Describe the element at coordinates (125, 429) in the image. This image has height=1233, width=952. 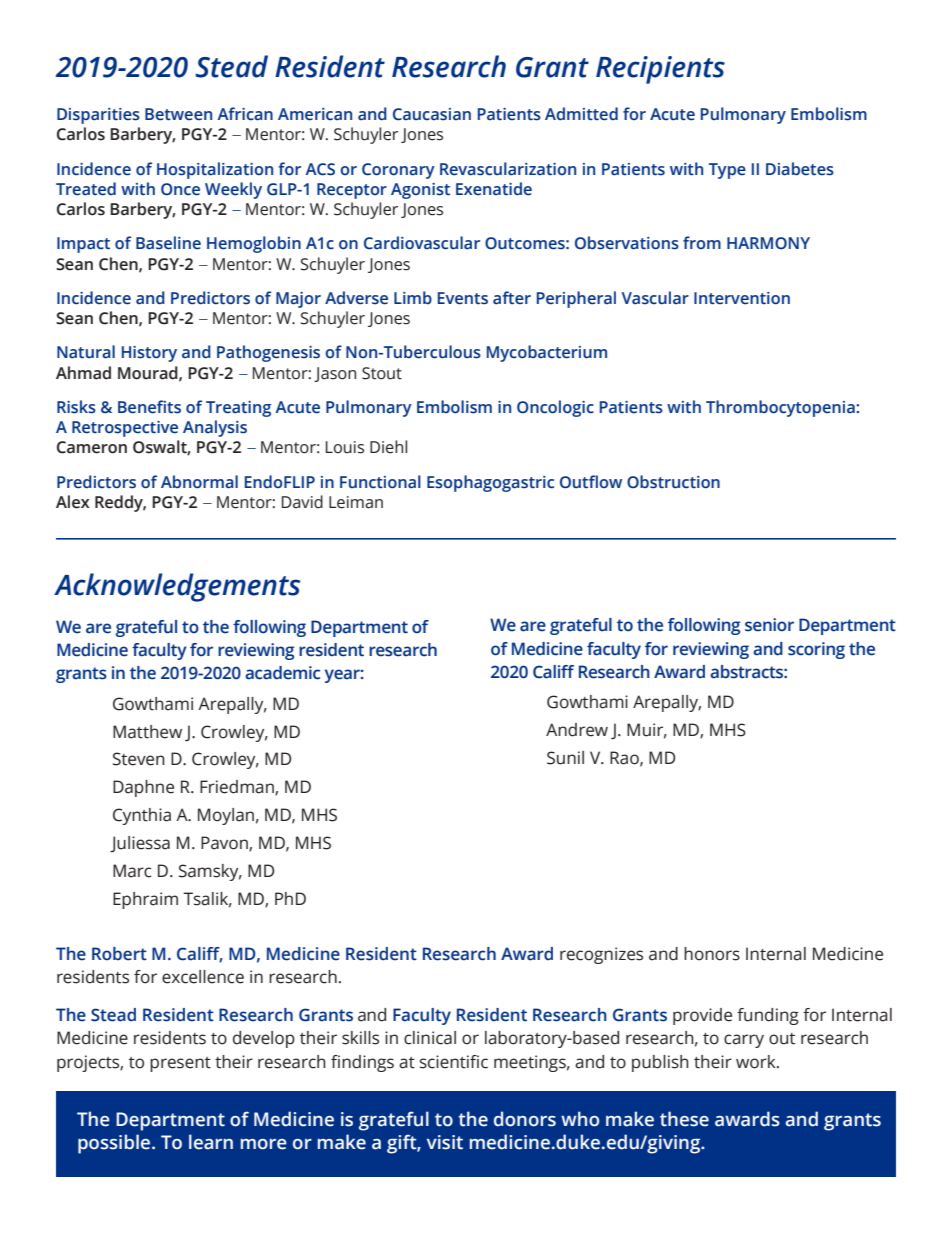
I see `Retrospective` at that location.
